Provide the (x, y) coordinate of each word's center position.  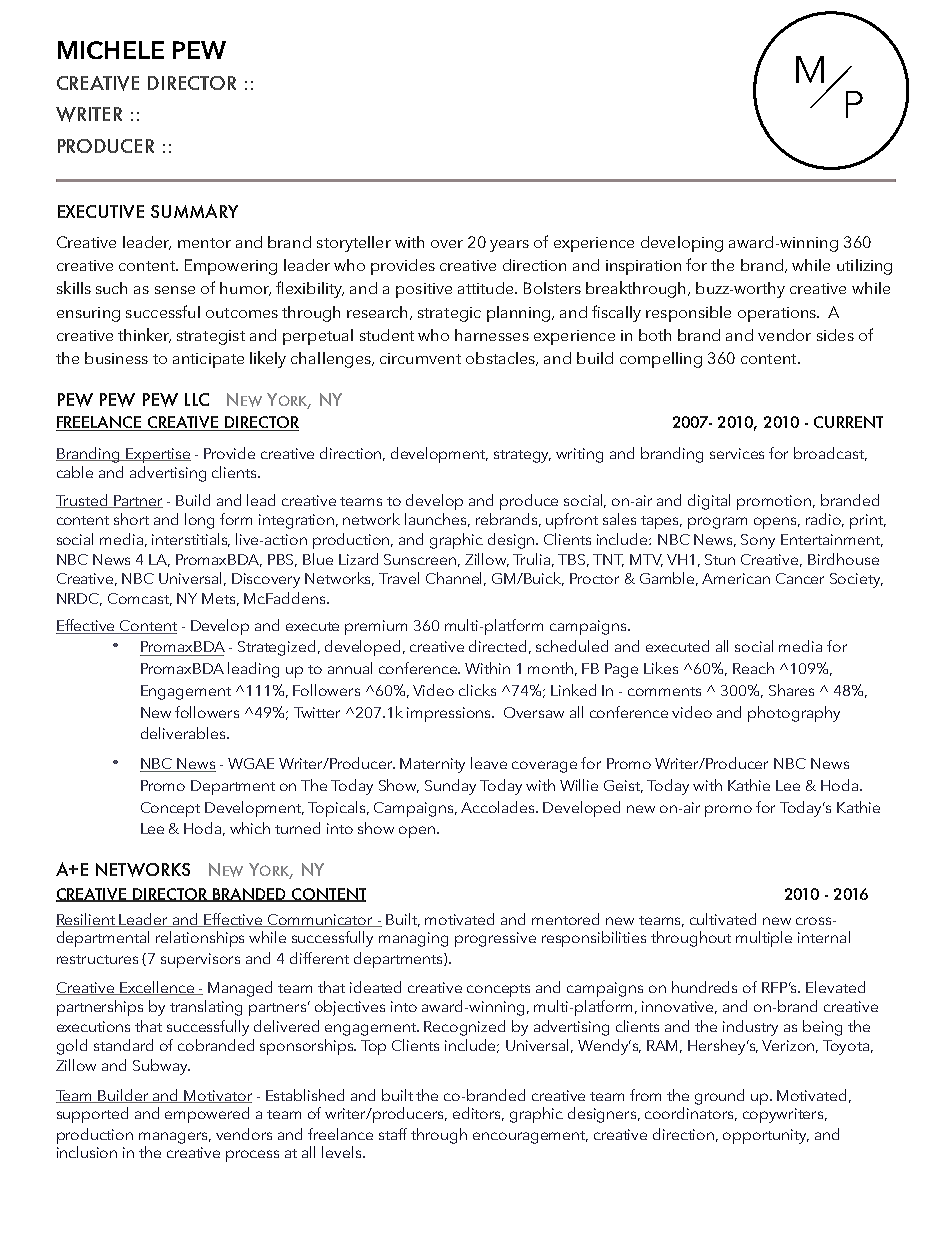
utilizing (864, 267)
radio (825, 520)
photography (794, 714)
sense (175, 290)
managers (175, 1138)
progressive (495, 939)
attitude (487, 288)
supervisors (200, 960)
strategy (522, 456)
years (509, 246)
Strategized (278, 648)
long (199, 521)
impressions (450, 714)
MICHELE (111, 50)
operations (778, 314)
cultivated (723, 919)
